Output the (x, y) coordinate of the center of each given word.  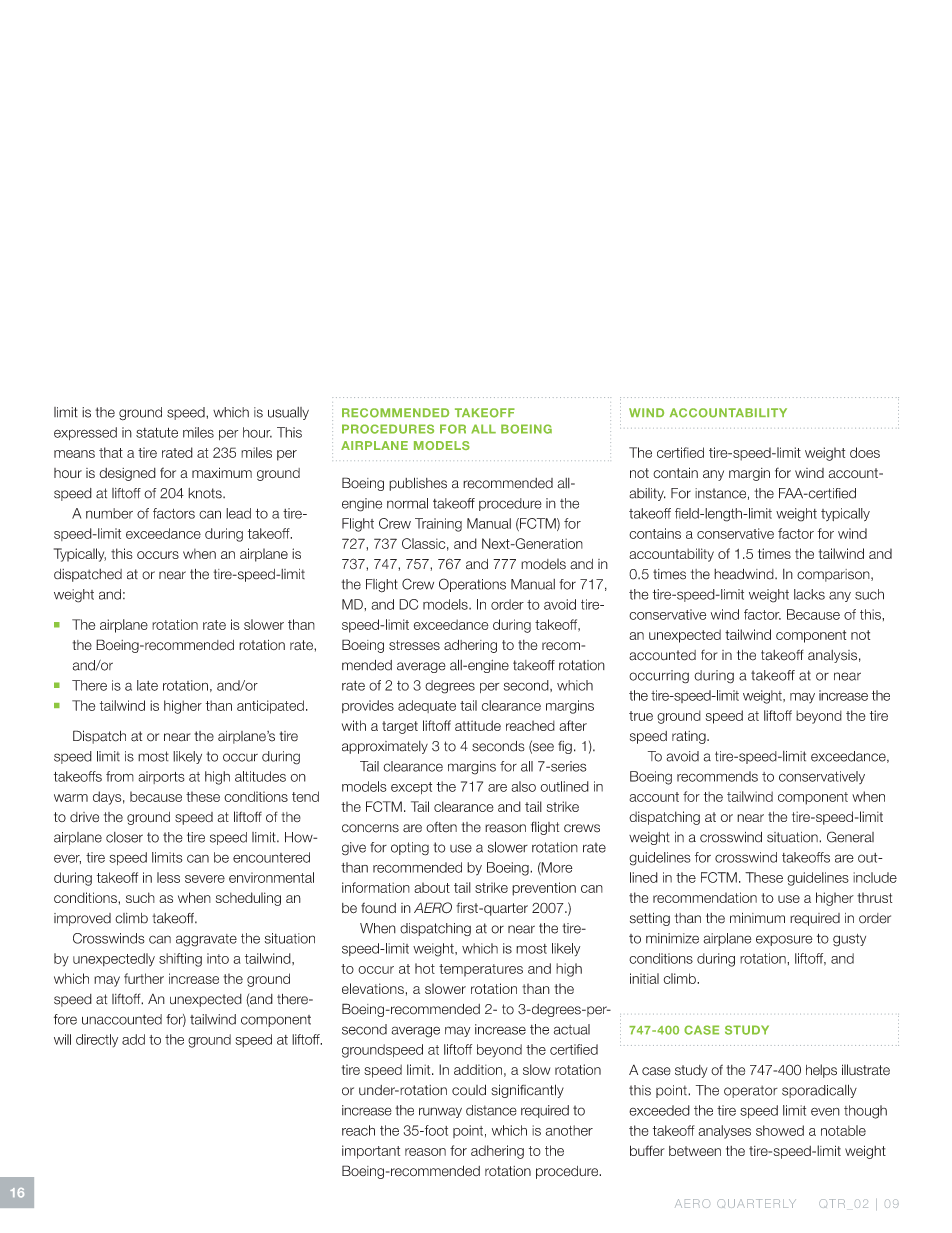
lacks (809, 594)
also (523, 786)
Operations (472, 585)
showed (780, 1130)
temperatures (481, 970)
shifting (180, 960)
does (865, 452)
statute (157, 432)
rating (690, 737)
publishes (418, 484)
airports (161, 777)
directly (97, 1041)
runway (440, 1112)
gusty (849, 940)
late (147, 685)
